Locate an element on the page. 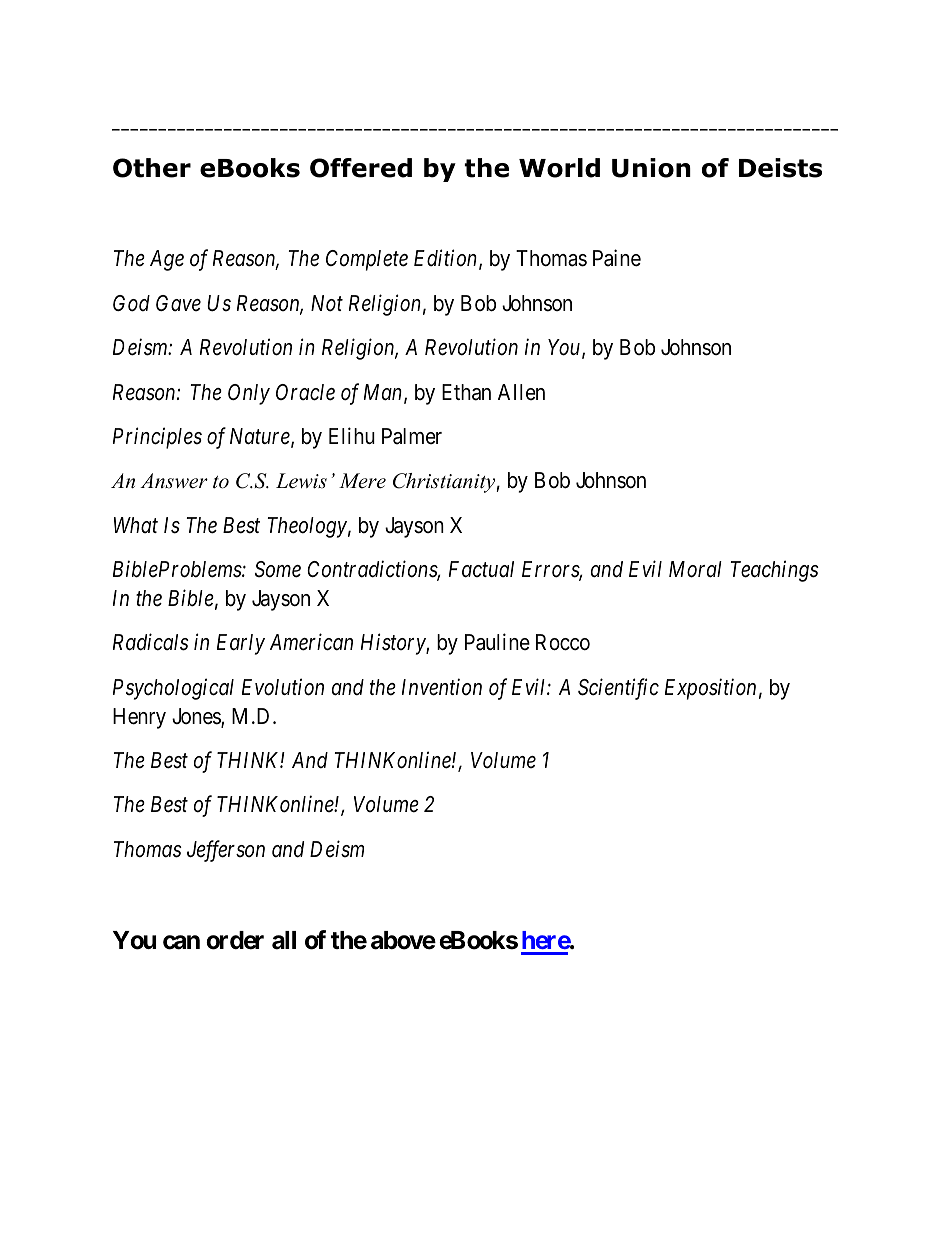 This image has width=952, height=1233. Scientific is located at coordinates (618, 689).
